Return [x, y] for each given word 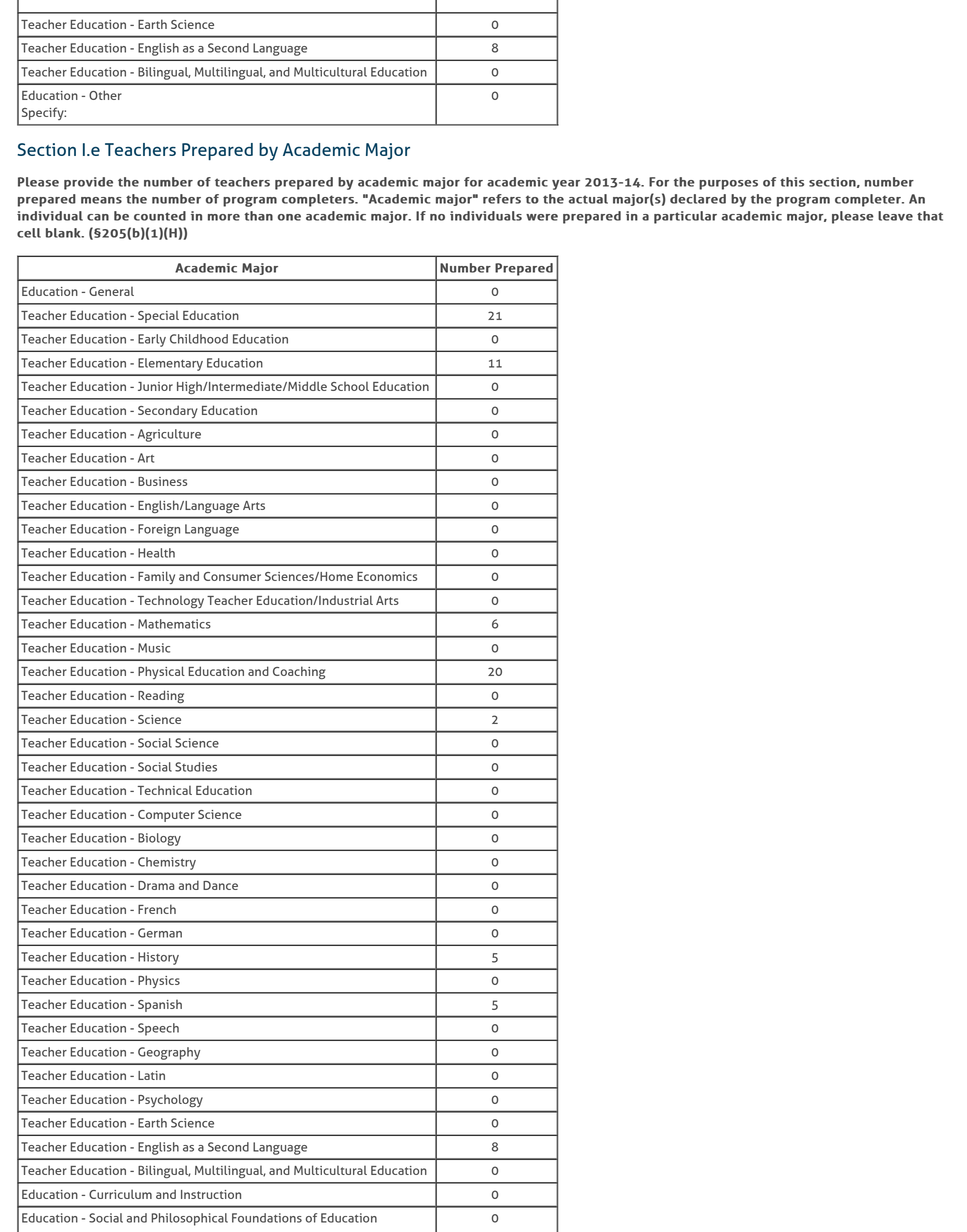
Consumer [232, 576]
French [157, 909]
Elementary [170, 364]
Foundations [267, 1218]
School [350, 386]
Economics [387, 576]
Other [105, 95]
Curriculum [120, 1194]
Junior [155, 386]
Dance [220, 885]
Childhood [199, 339]
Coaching [299, 672]
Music [154, 648]
